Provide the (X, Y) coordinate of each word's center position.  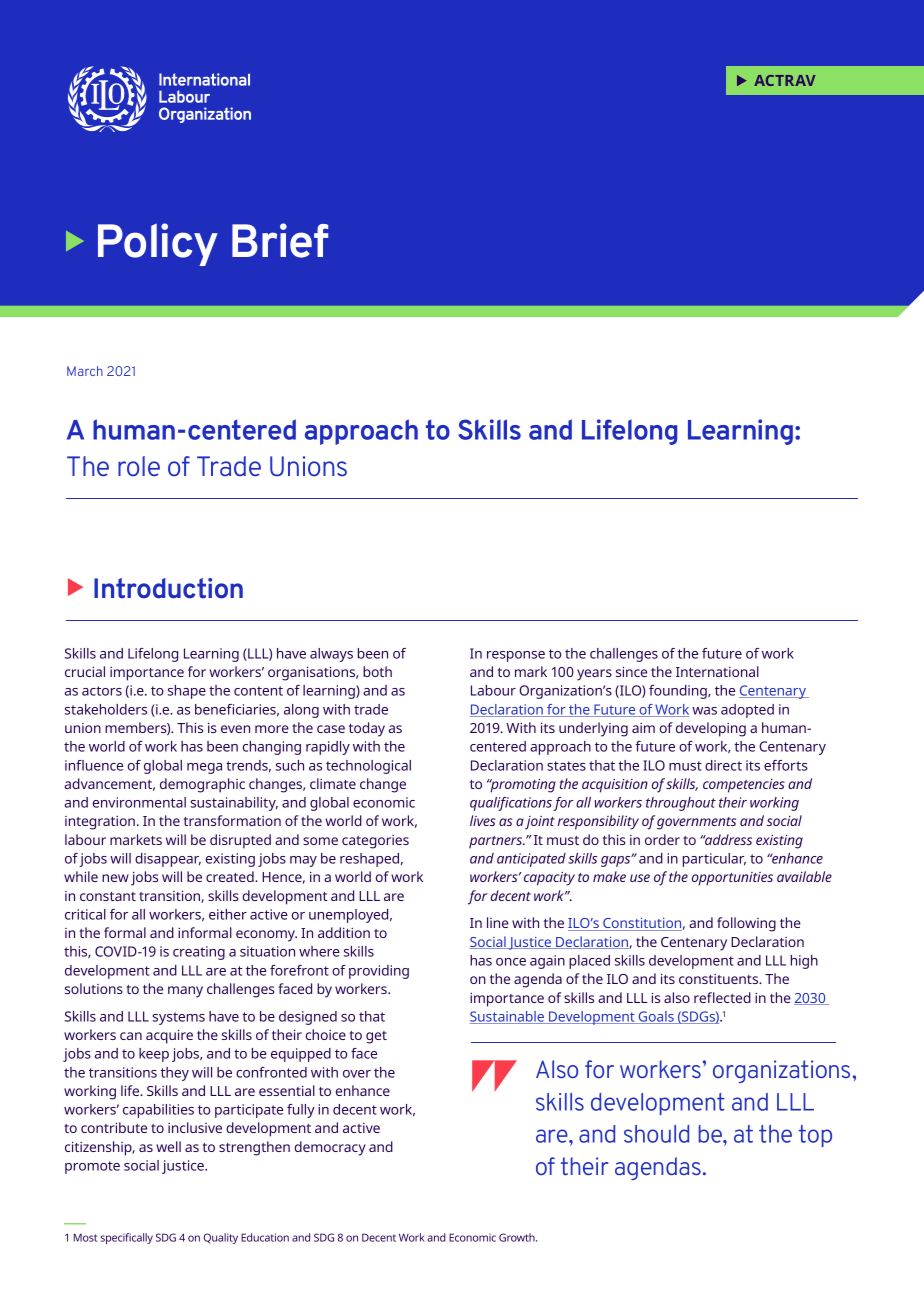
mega (204, 768)
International (717, 671)
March (85, 371)
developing (711, 729)
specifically (126, 1238)
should (656, 1134)
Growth (518, 1237)
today (367, 729)
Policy (158, 244)
